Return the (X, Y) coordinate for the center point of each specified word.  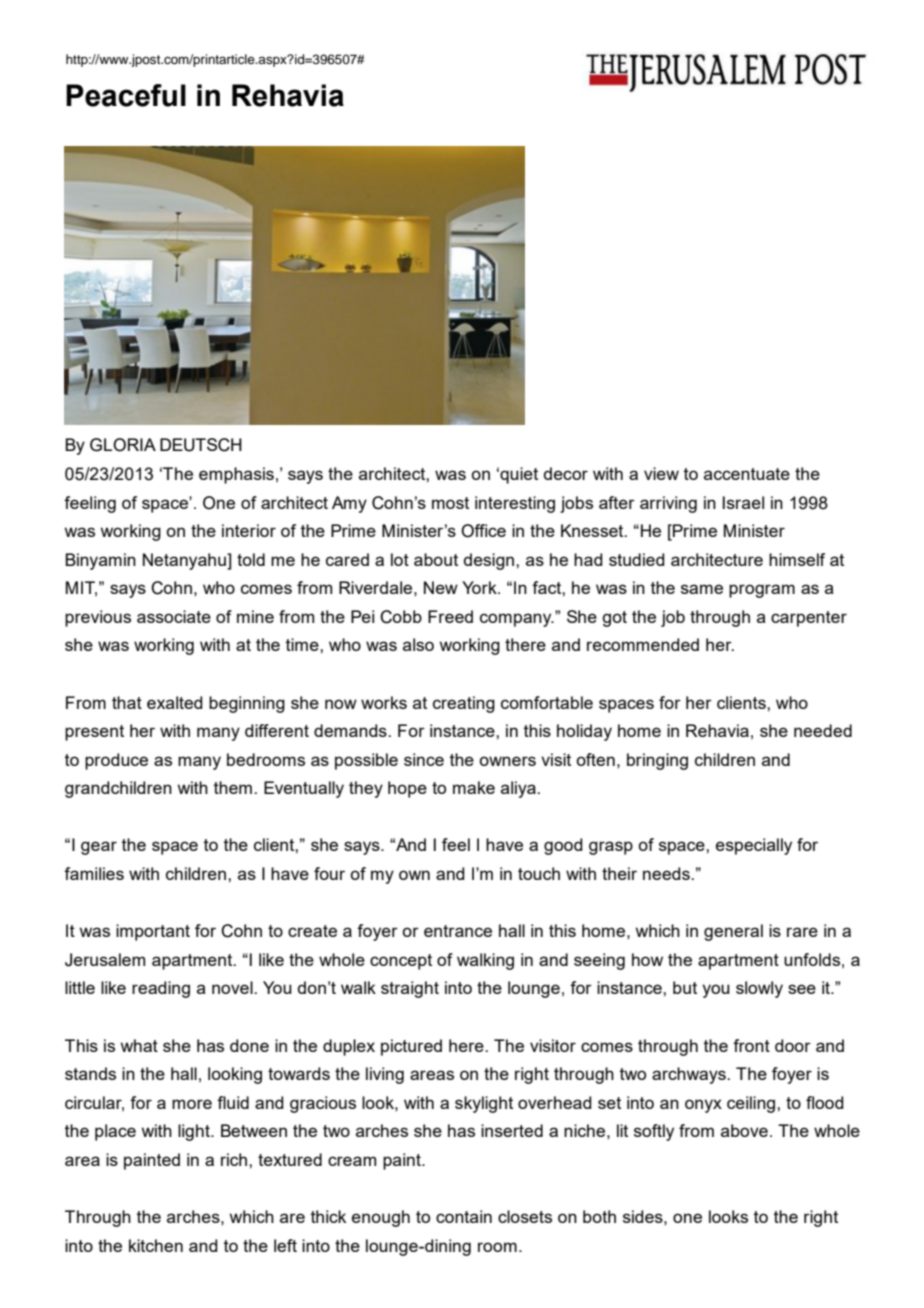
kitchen (156, 1245)
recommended (643, 644)
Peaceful (126, 95)
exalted (175, 702)
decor (566, 473)
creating (464, 704)
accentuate (747, 474)
